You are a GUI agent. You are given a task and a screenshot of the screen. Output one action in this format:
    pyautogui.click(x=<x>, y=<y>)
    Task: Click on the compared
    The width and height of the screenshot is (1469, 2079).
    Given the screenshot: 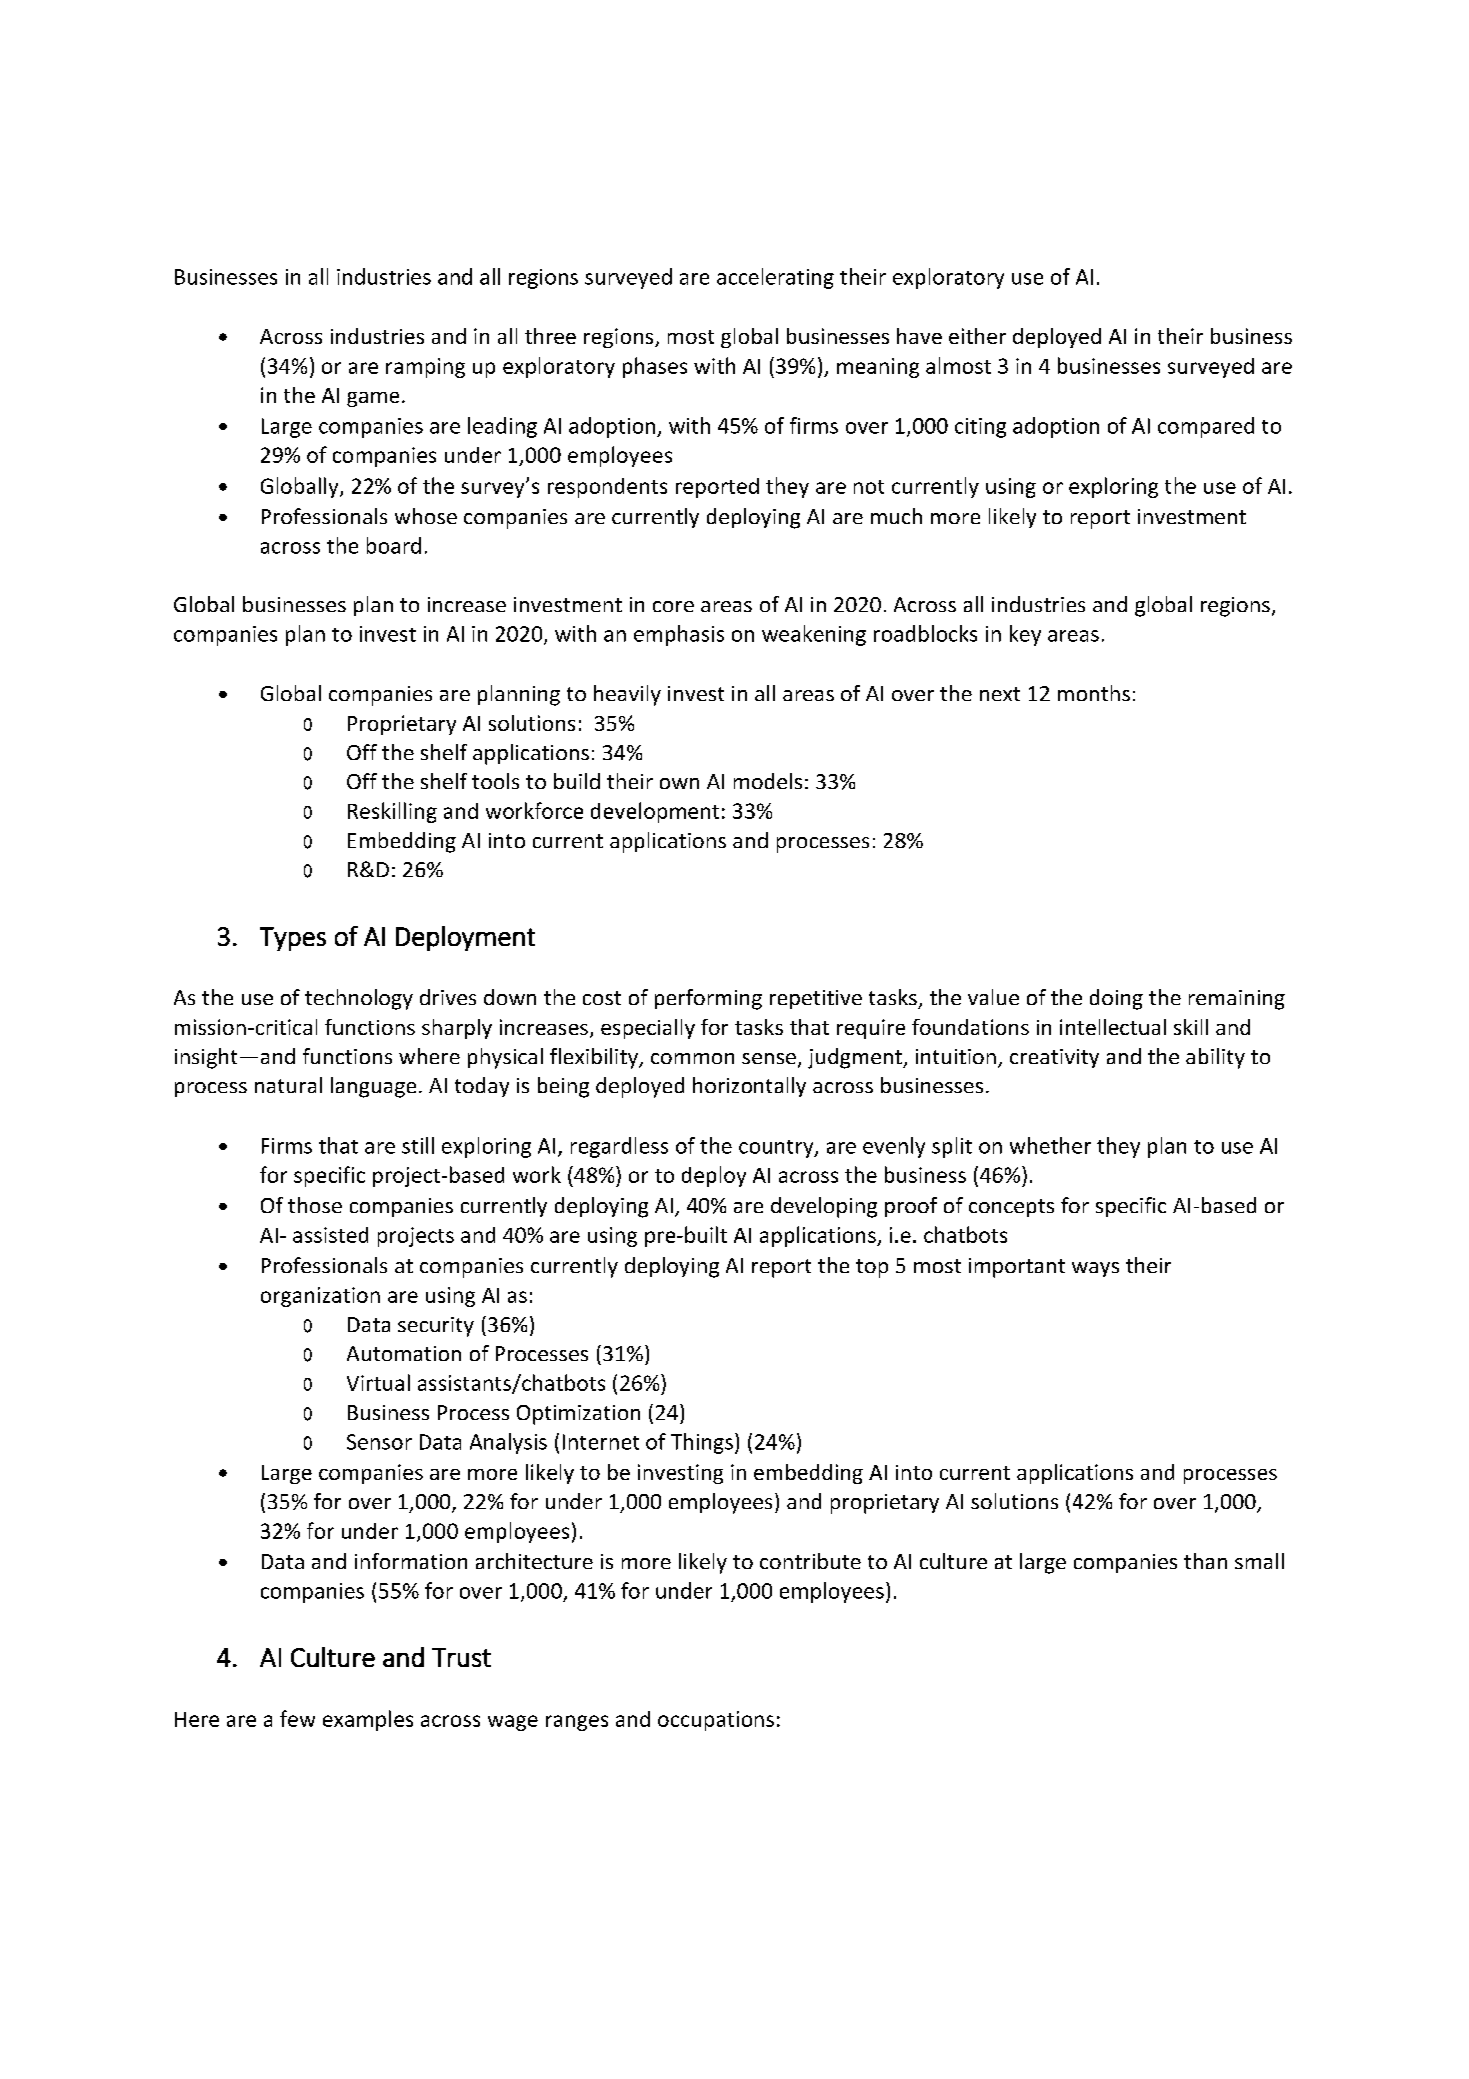 What is the action you would take?
    pyautogui.click(x=1206, y=427)
